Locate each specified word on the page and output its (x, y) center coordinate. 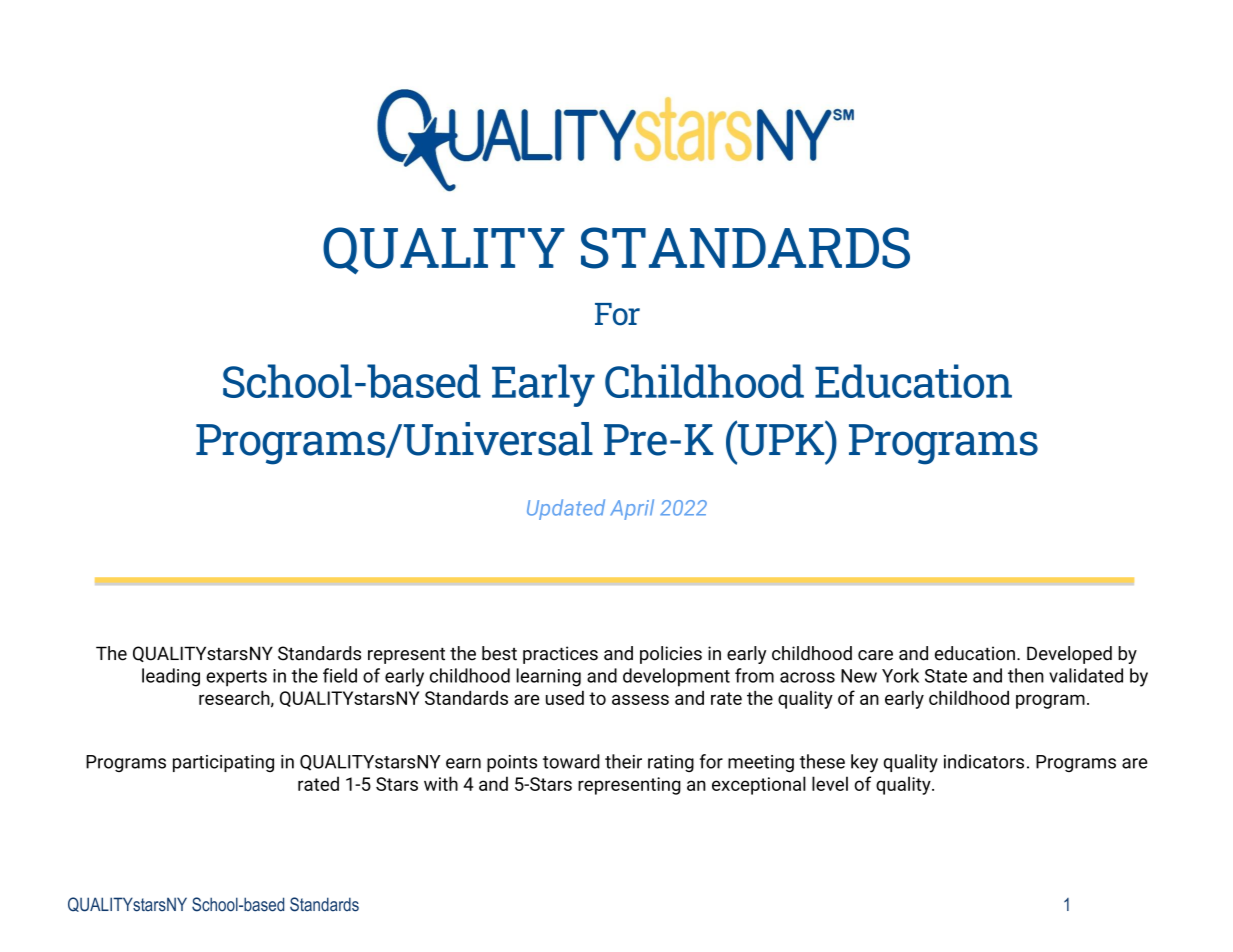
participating (223, 763)
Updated (566, 509)
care (875, 655)
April (632, 509)
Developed (1069, 655)
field (340, 675)
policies (671, 655)
